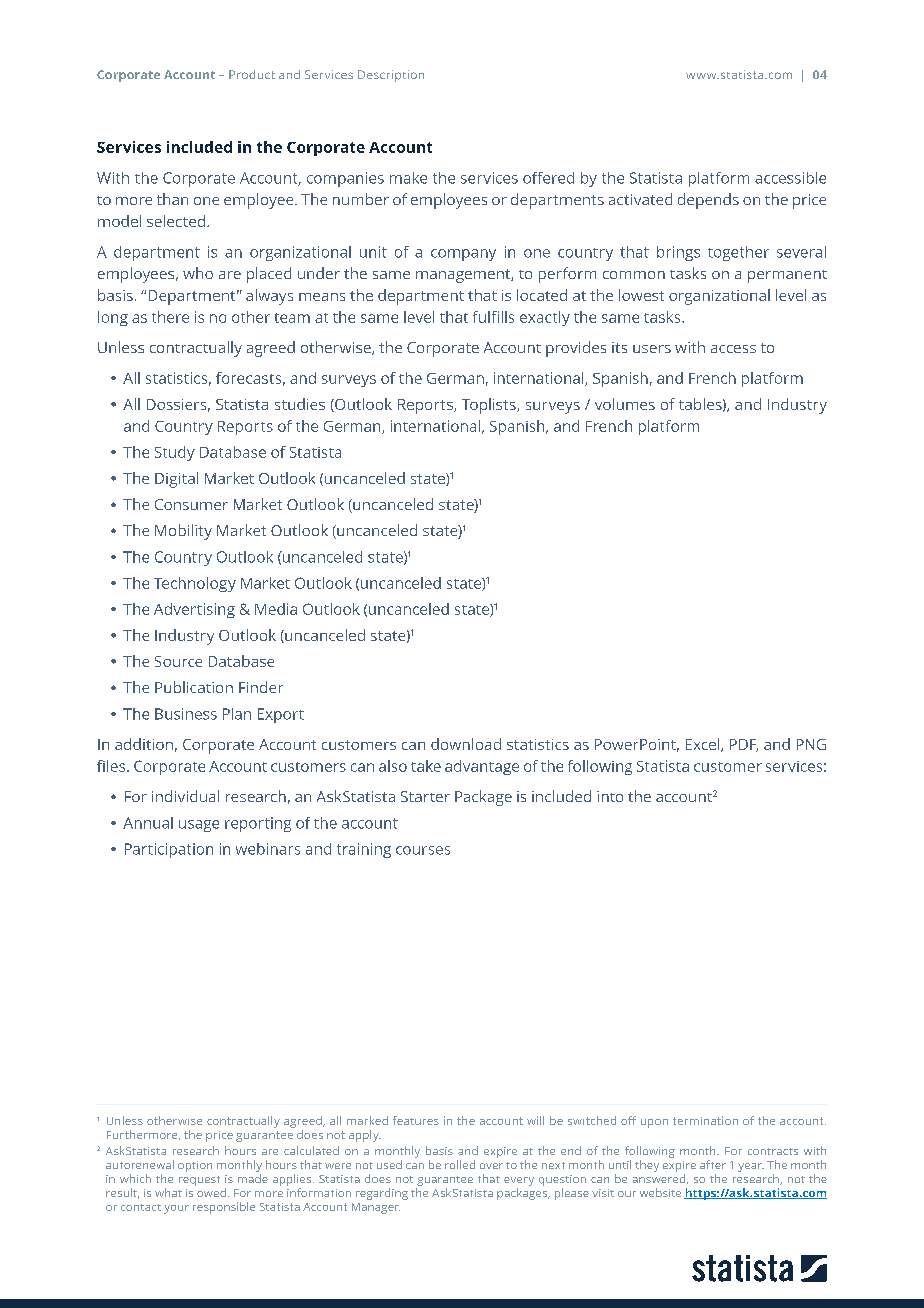 This screenshot has height=1308, width=924. What do you see at coordinates (199, 826) in the screenshot?
I see `usage` at bounding box center [199, 826].
